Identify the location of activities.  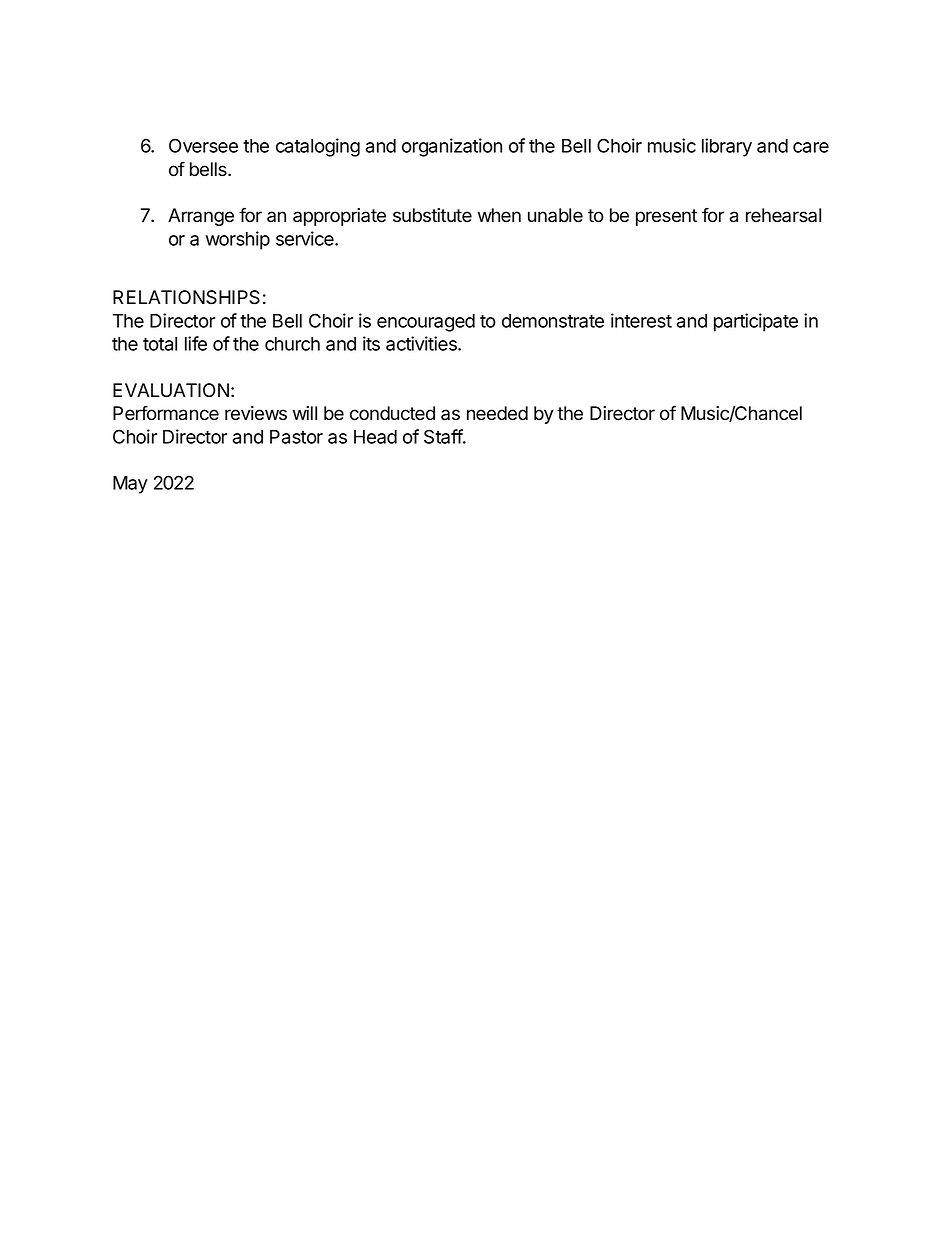
(422, 343).
